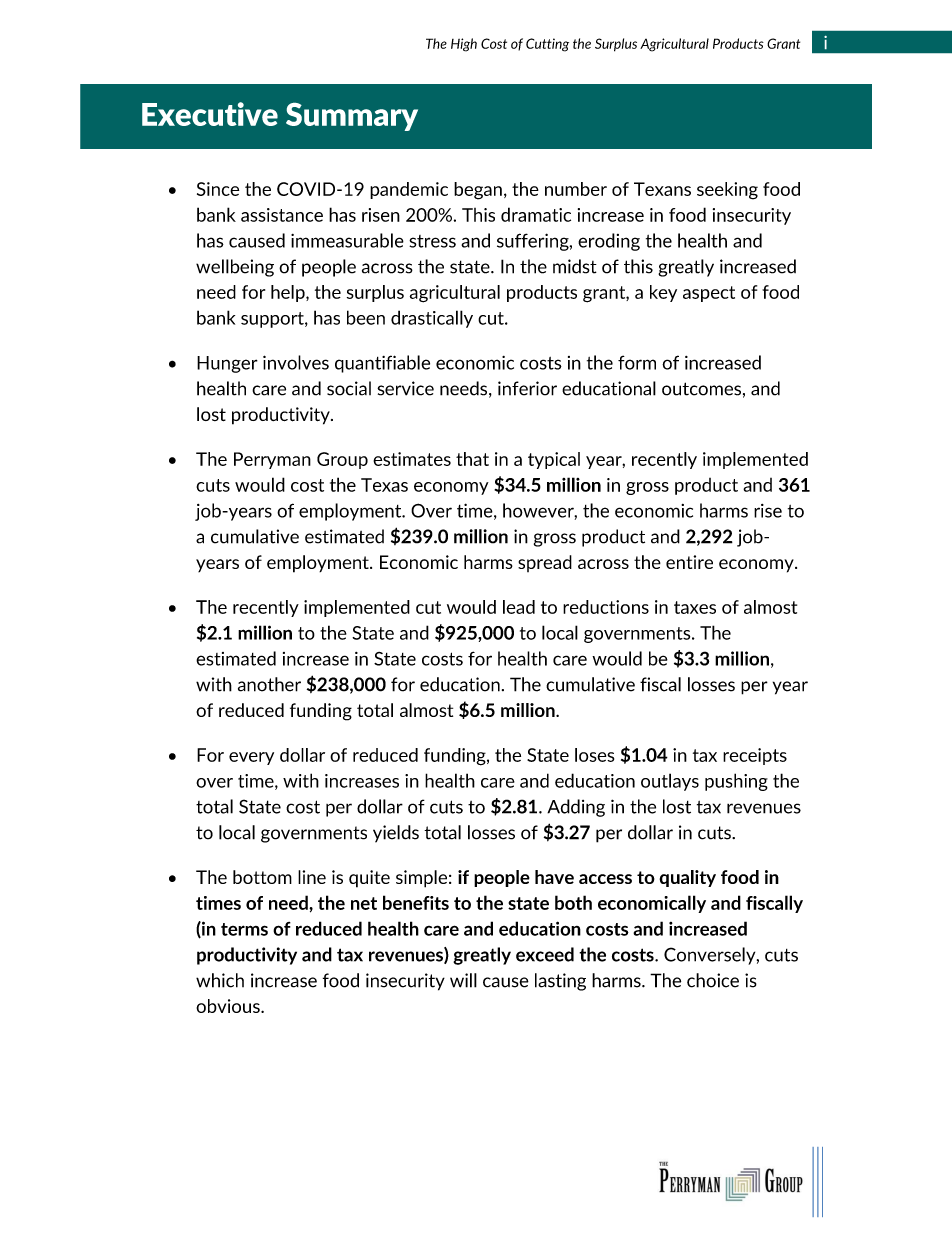 The height and width of the image is (1233, 952). I want to click on taxes, so click(695, 607).
